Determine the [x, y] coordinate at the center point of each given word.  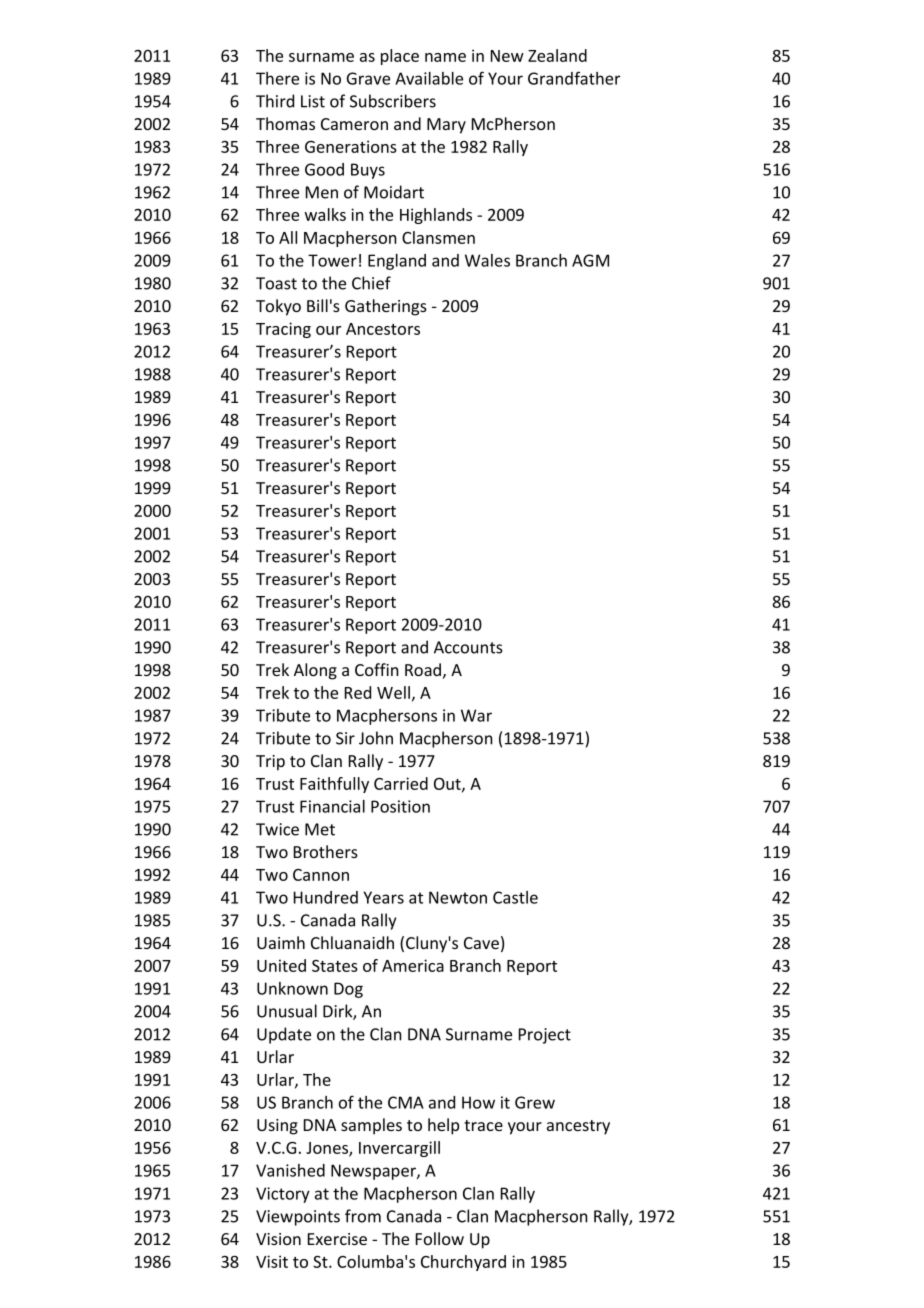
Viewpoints [298, 1218]
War [476, 715]
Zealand [557, 55]
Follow [440, 1238]
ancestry [578, 1127]
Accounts [468, 647]
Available [429, 78]
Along [315, 671]
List [313, 101]
